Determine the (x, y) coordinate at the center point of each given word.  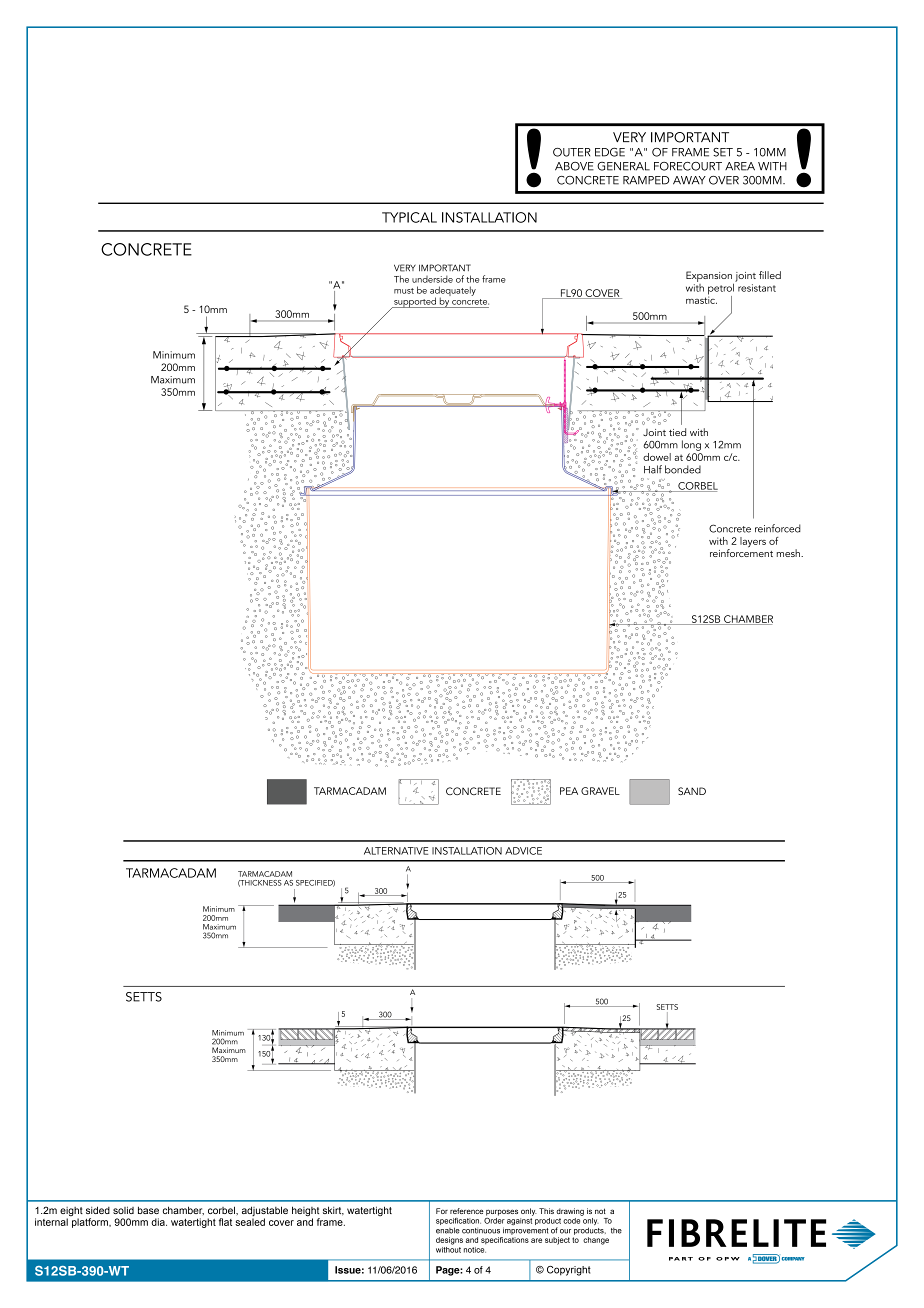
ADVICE (523, 851)
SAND (692, 791)
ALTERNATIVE (396, 851)
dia (159, 1222)
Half (653, 469)
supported (415, 302)
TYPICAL (409, 217)
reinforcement (741, 552)
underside (432, 279)
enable (448, 1230)
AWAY (689, 180)
